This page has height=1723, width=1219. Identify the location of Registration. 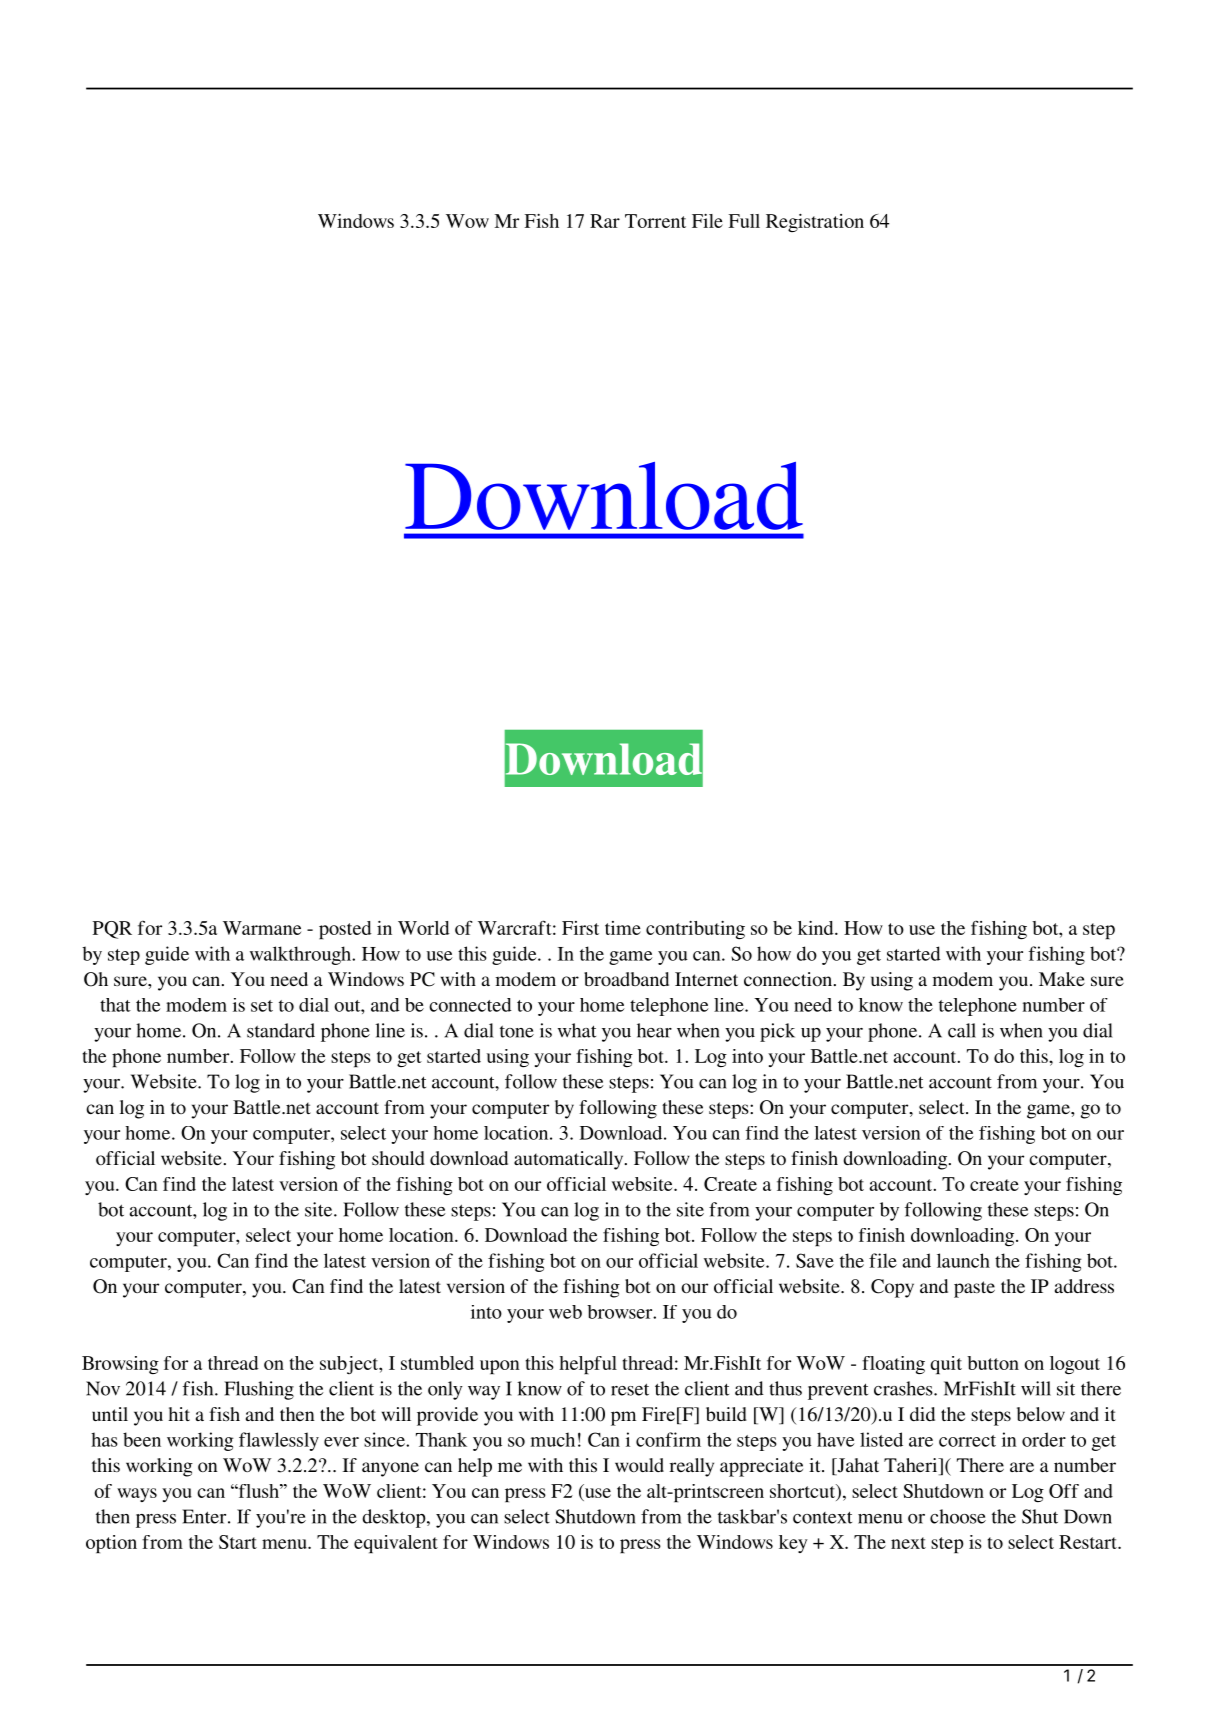
(815, 223).
